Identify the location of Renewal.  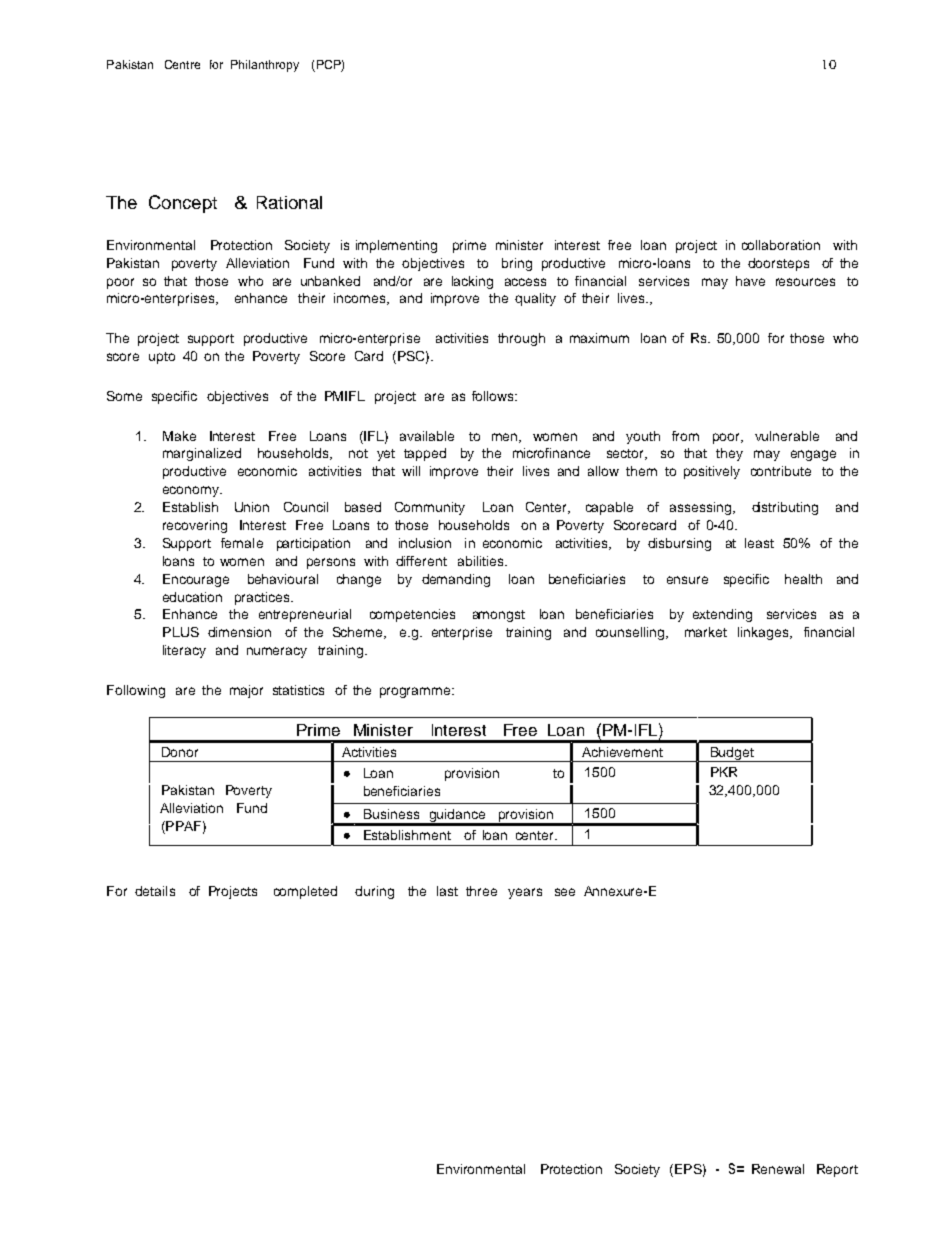
(778, 1169).
